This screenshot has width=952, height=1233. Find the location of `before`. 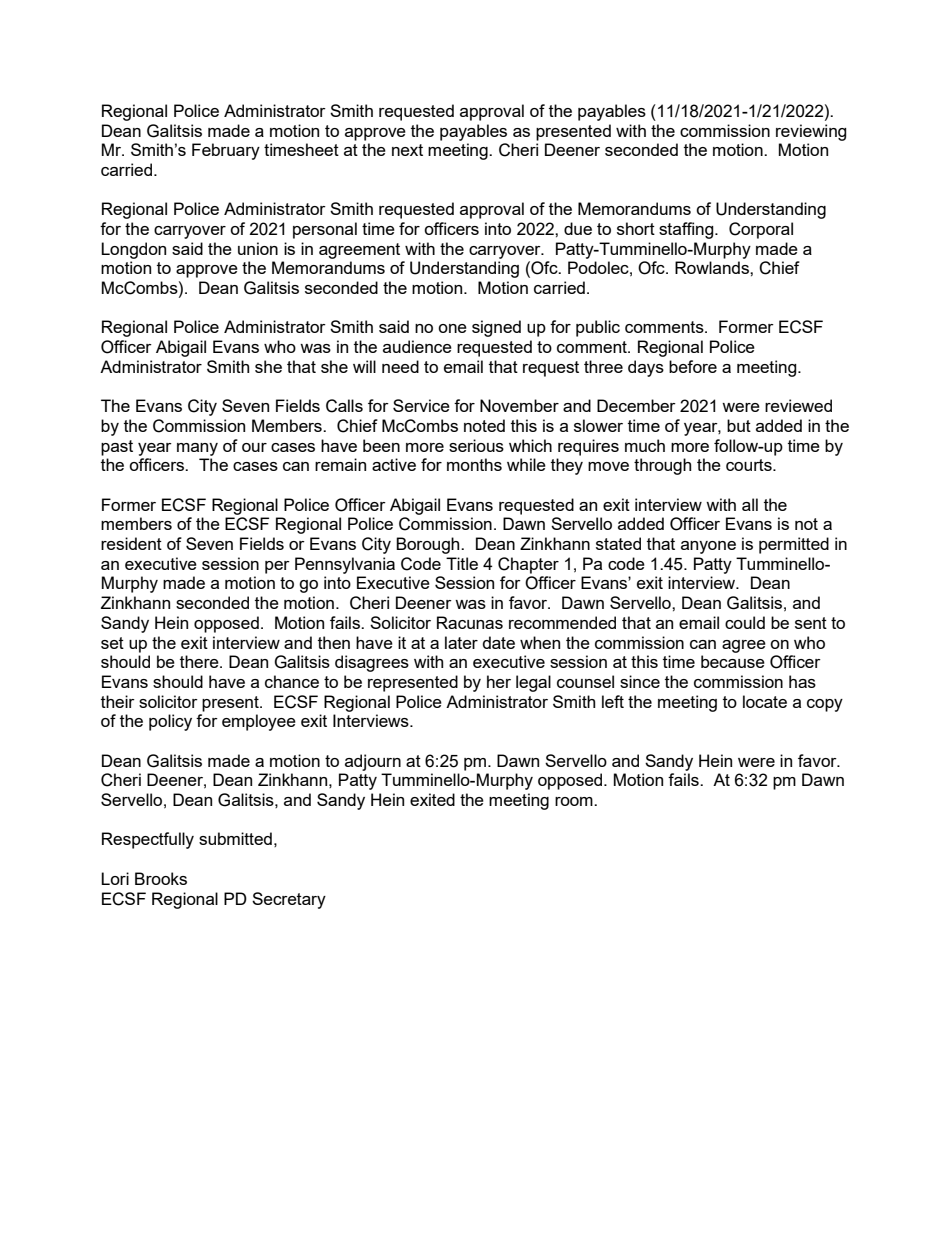

before is located at coordinates (693, 366).
